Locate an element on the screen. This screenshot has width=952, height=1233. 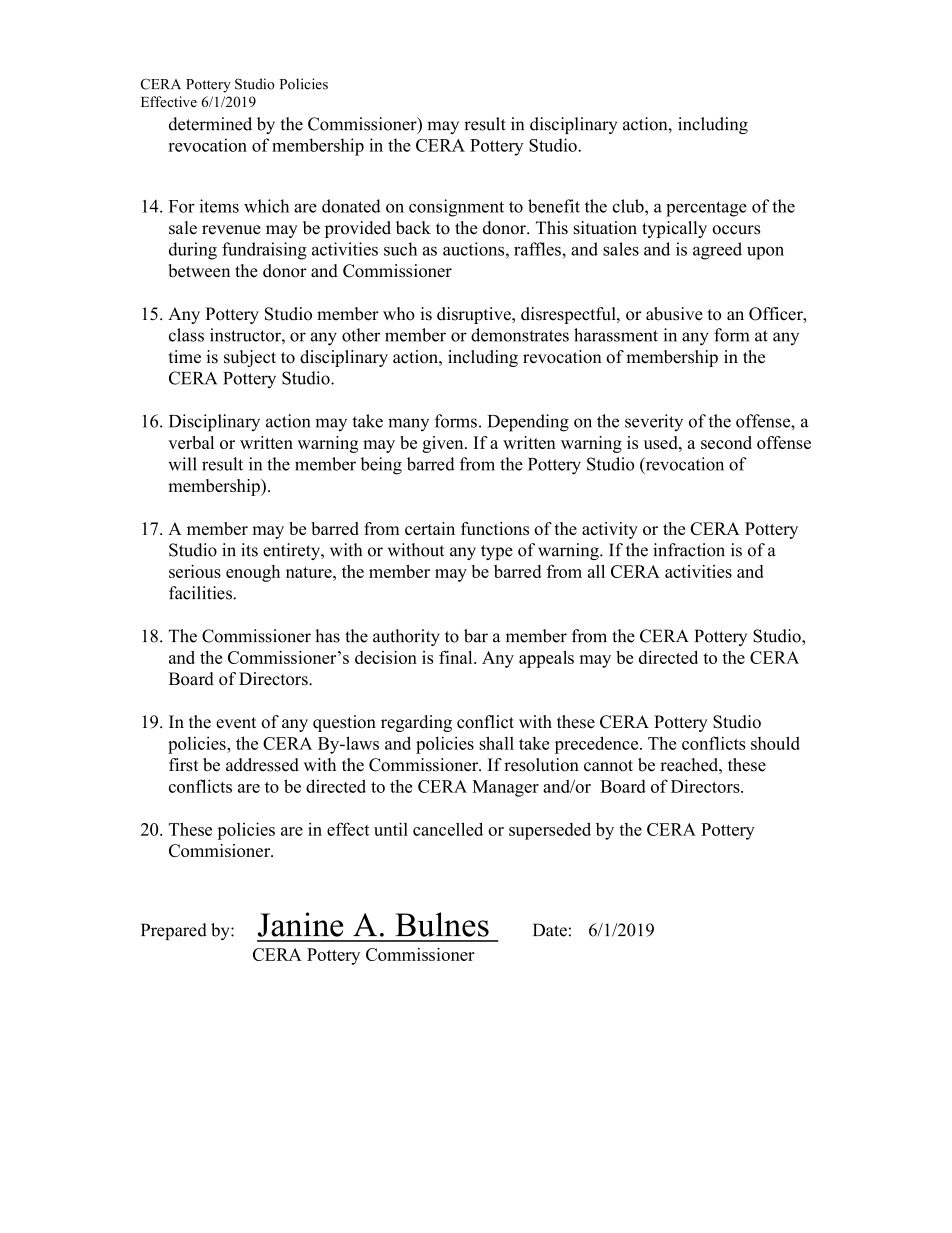
has is located at coordinates (327, 636).
